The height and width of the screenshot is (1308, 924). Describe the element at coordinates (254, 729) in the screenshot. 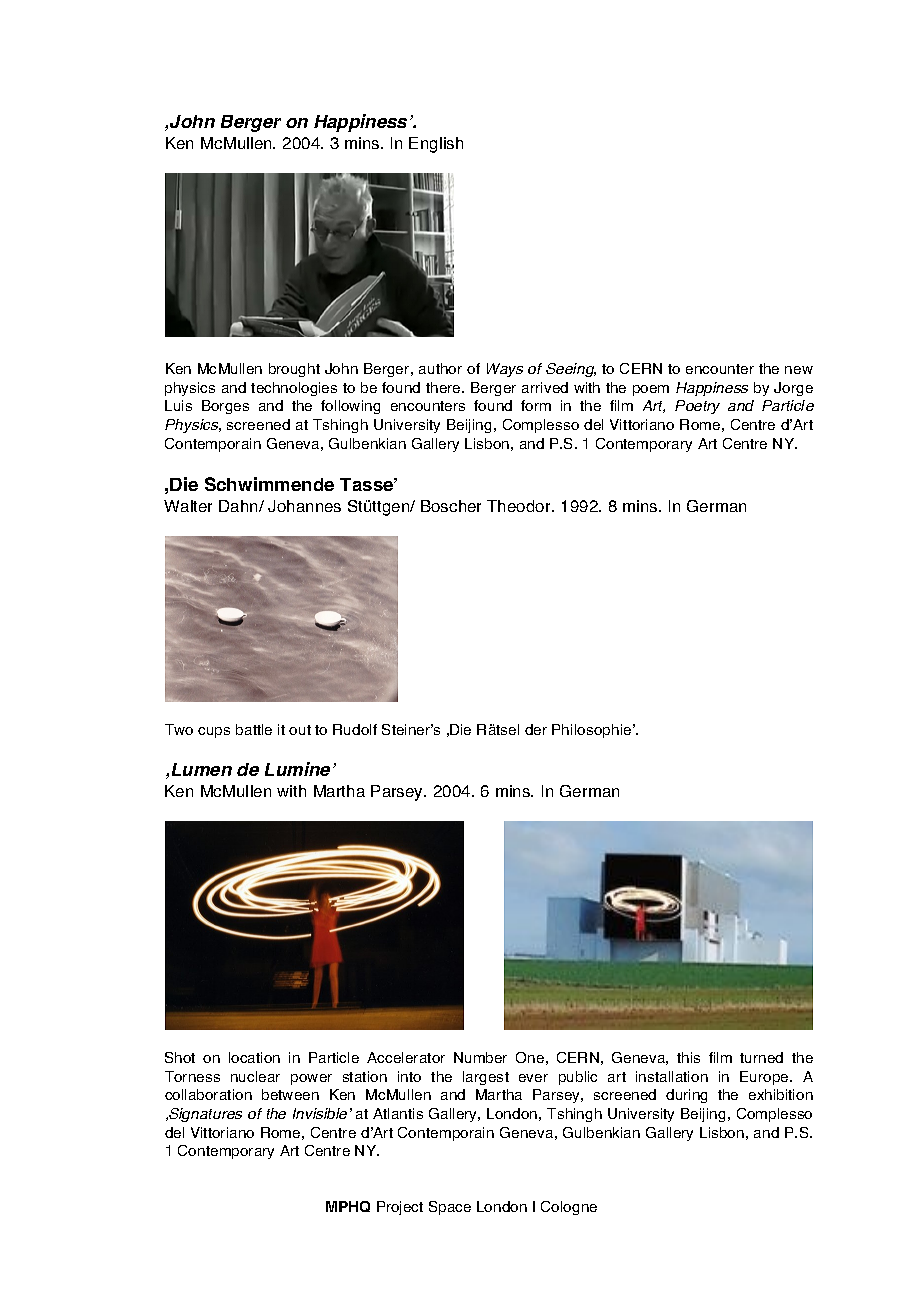

I see `battle` at that location.
